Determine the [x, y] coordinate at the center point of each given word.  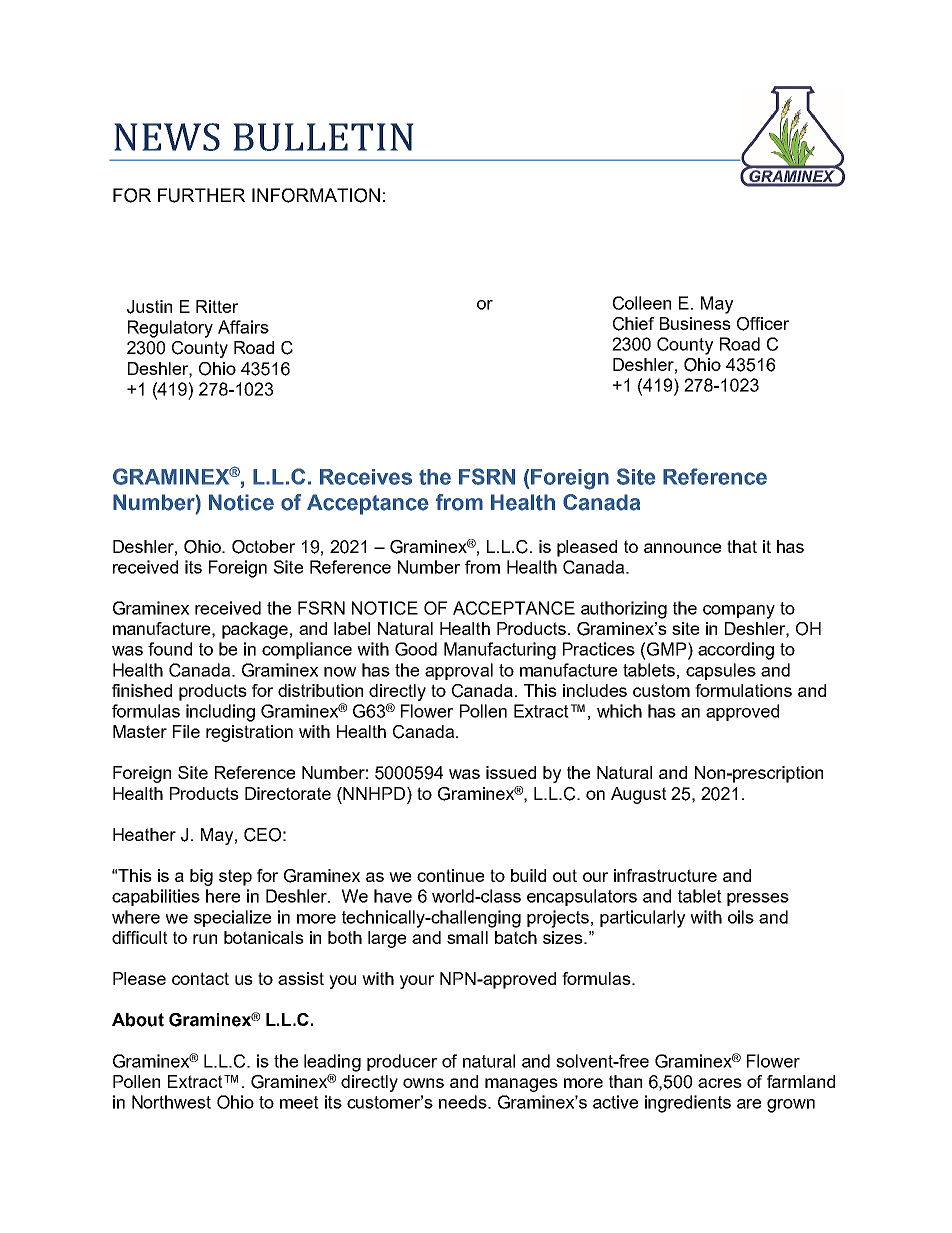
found [170, 649]
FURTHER [201, 195]
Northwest [171, 1102]
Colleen [642, 303]
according [736, 651]
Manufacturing [500, 651]
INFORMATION [316, 195]
